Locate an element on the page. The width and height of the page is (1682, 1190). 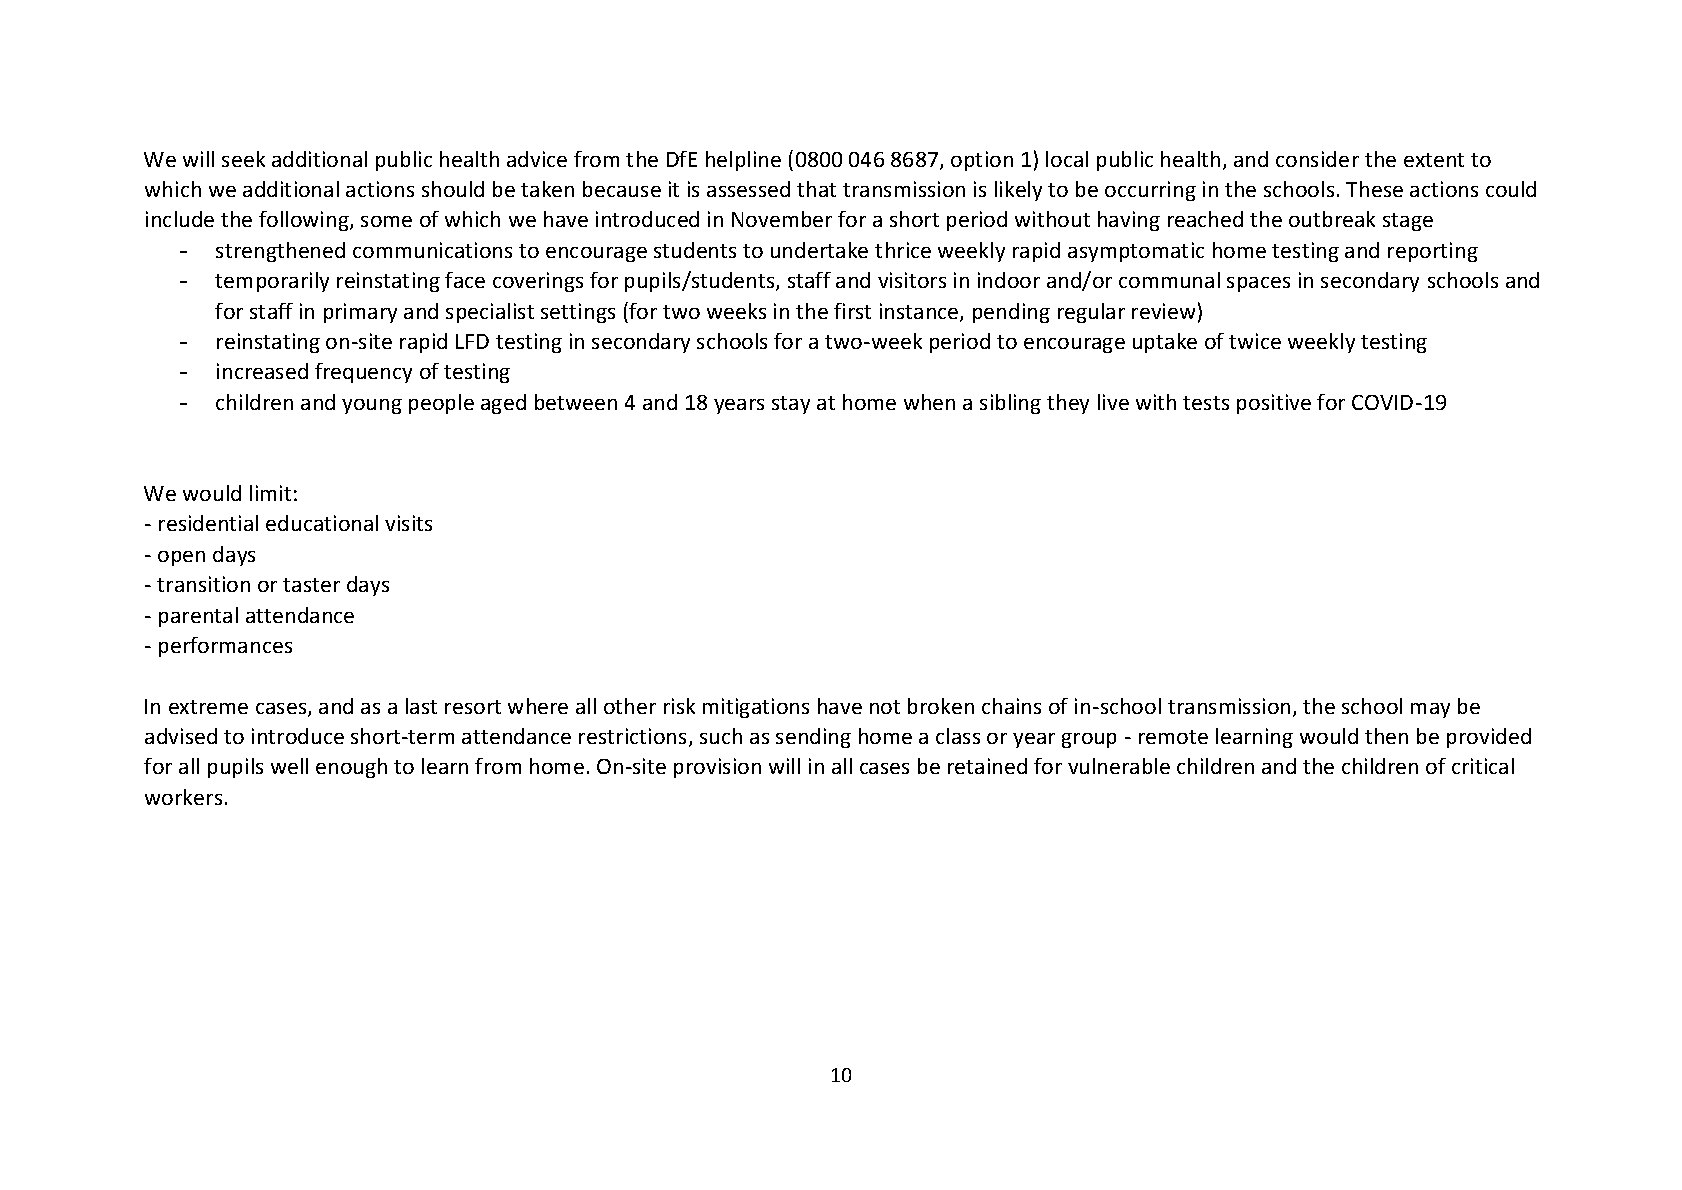
frequency is located at coordinates (363, 373).
